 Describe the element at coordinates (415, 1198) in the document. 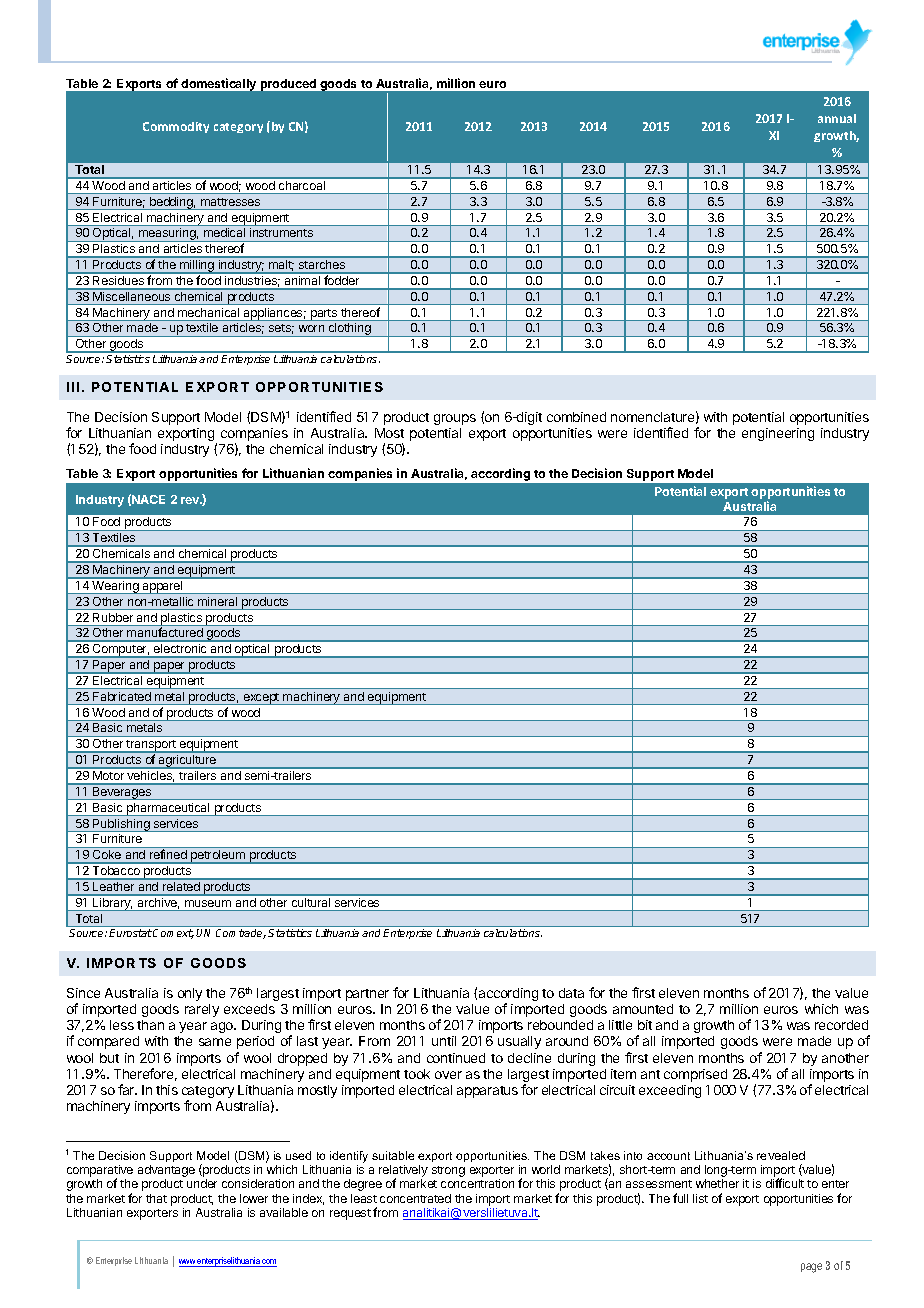

I see `concentrated` at that location.
